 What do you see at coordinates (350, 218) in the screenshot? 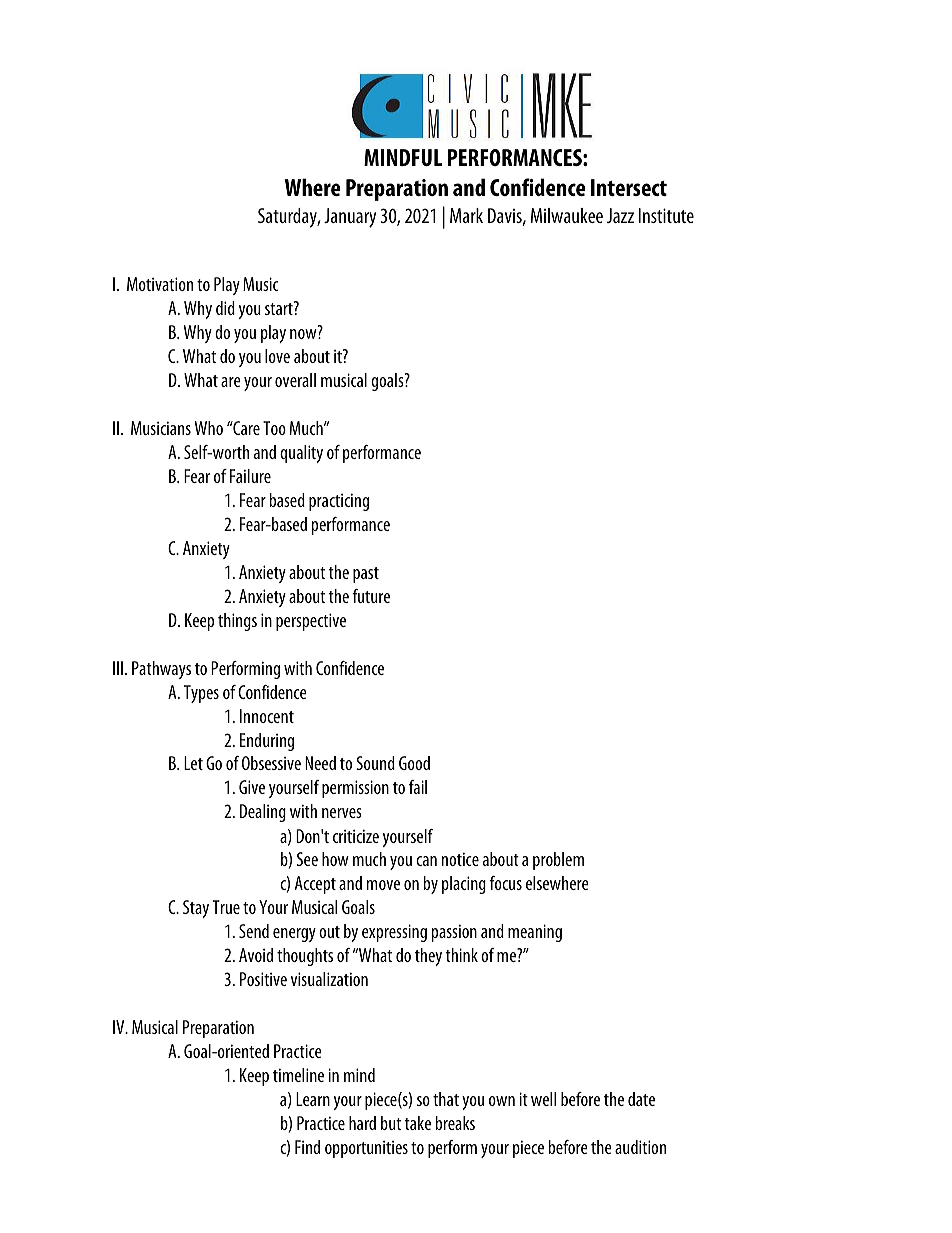
I see `January` at bounding box center [350, 218].
